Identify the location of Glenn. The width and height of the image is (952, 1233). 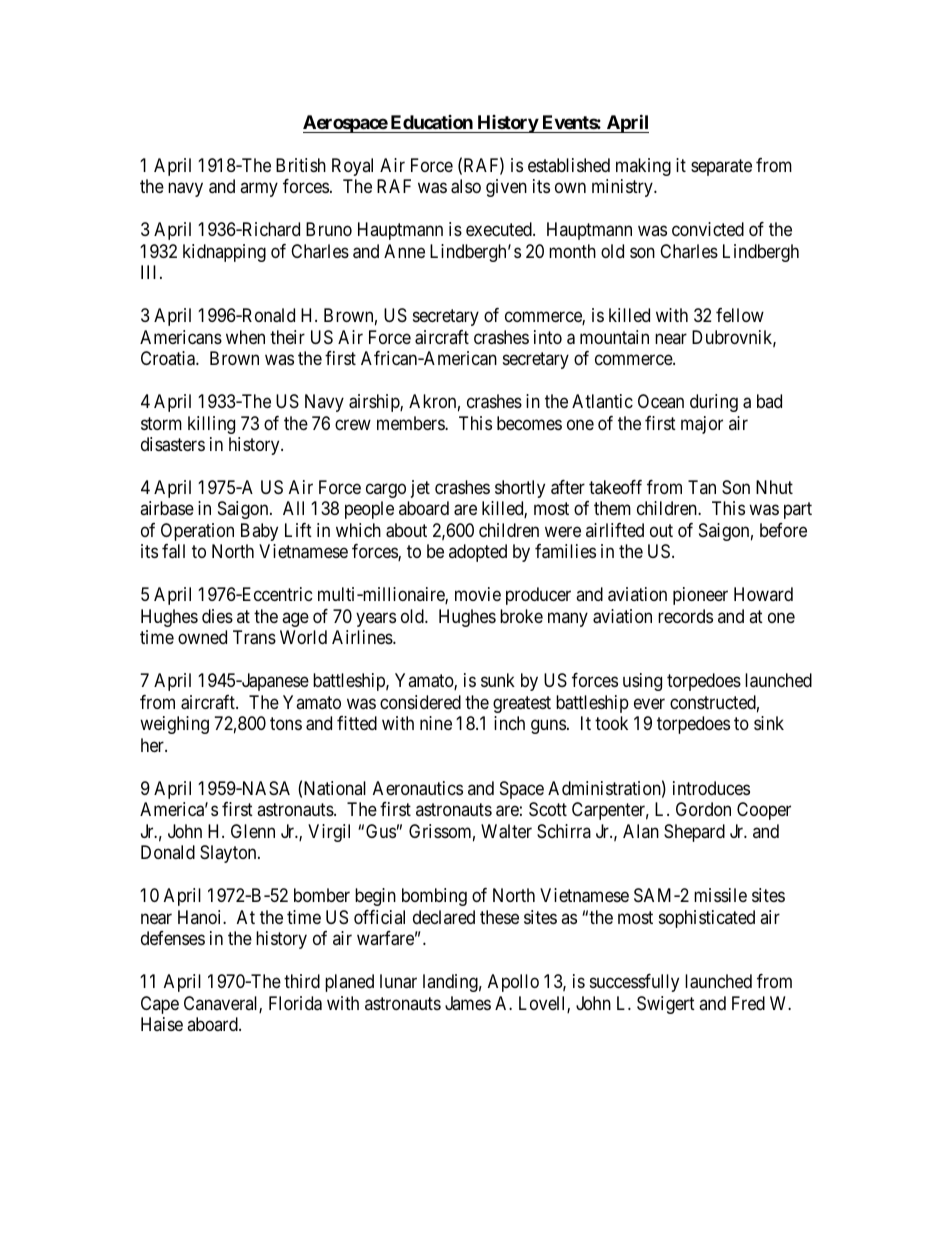
(253, 831).
